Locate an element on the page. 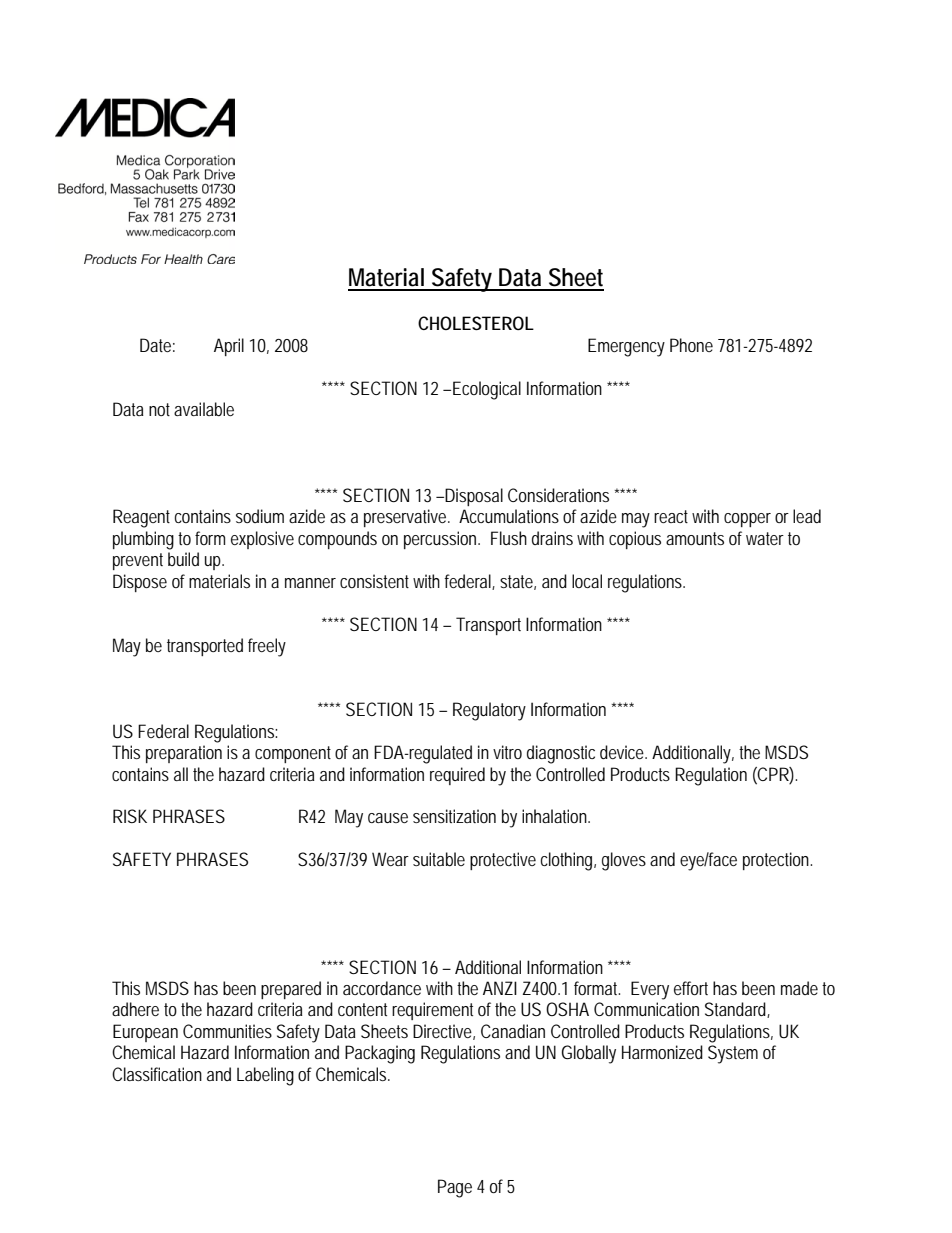  Labeling is located at coordinates (265, 1076).
